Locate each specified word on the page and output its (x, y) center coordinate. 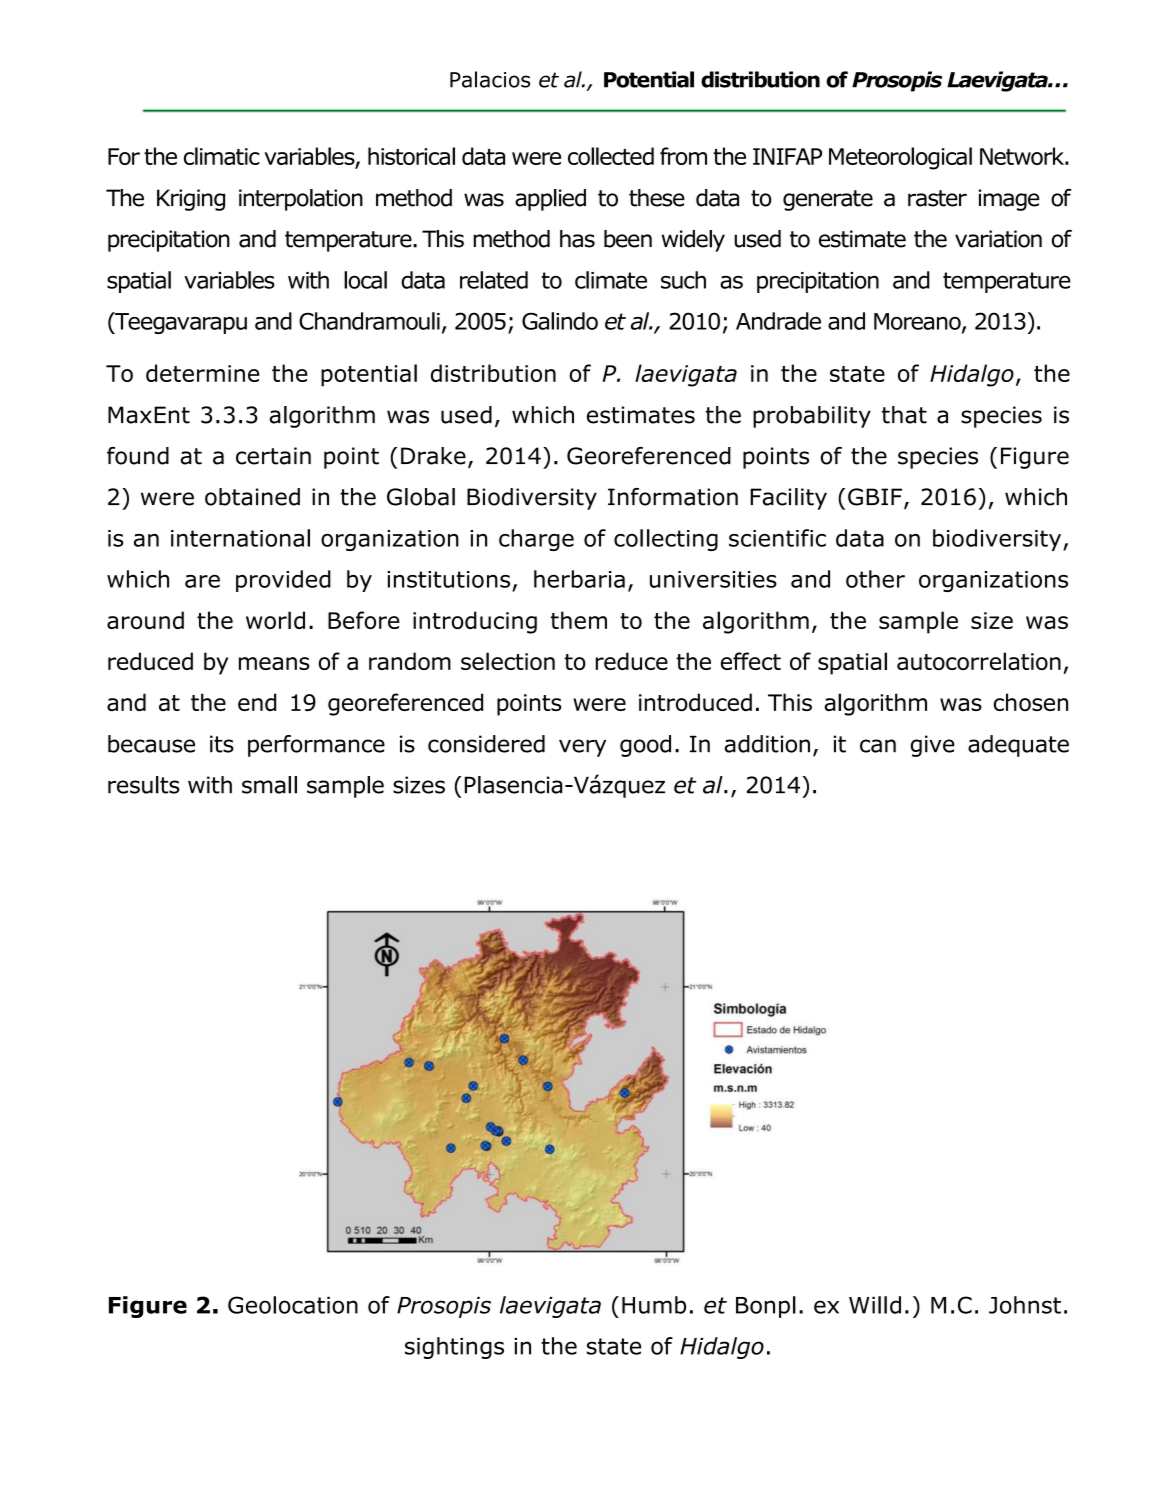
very (582, 748)
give (933, 746)
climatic (222, 156)
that (904, 415)
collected (611, 156)
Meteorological (900, 158)
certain (273, 456)
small (269, 785)
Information (673, 497)
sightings (454, 1348)
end (257, 702)
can (878, 746)
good (645, 746)
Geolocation (293, 1305)
